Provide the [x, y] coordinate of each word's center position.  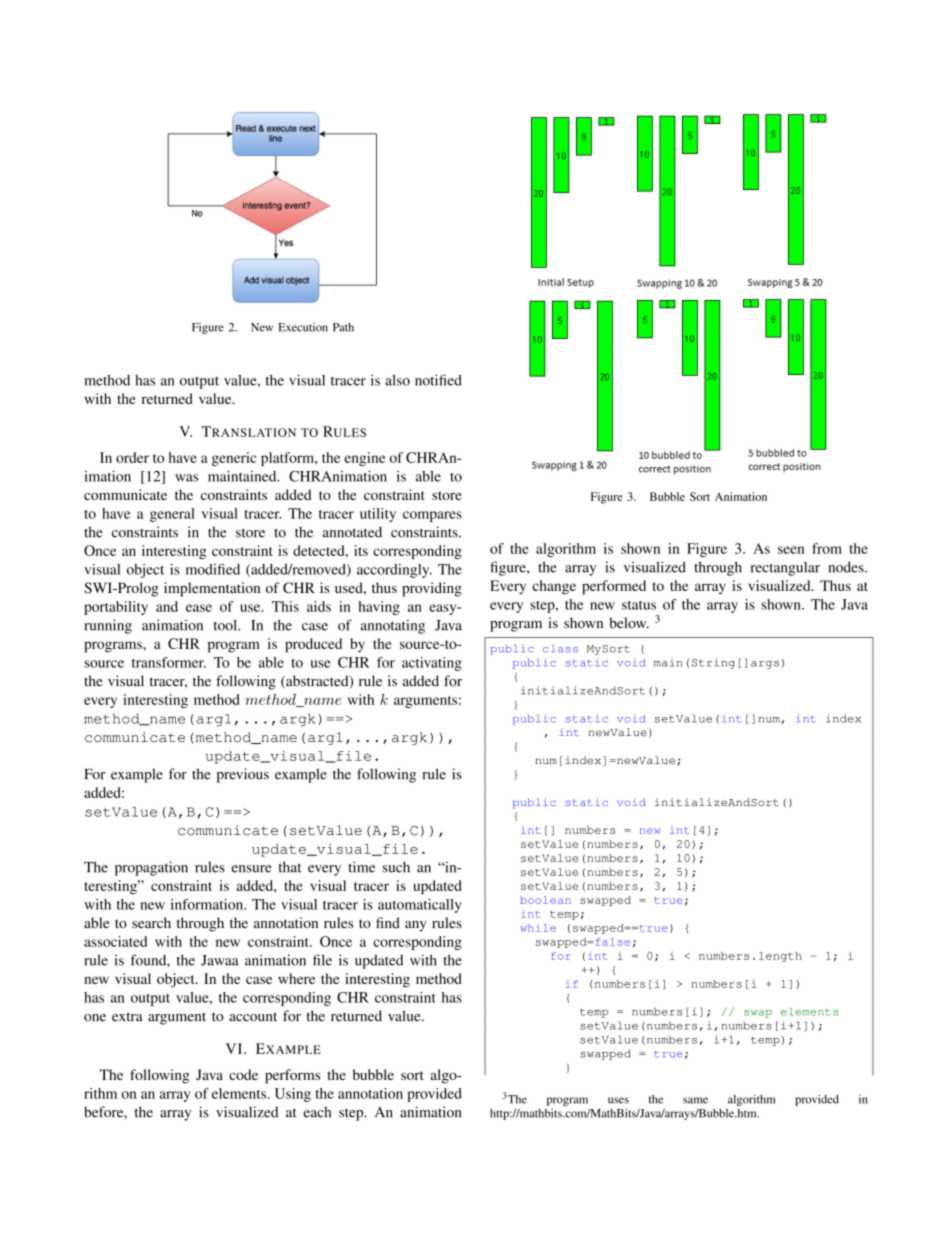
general [172, 515]
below [629, 623]
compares [432, 516]
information [208, 904]
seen [791, 550]
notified [438, 380]
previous [243, 775]
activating [432, 664]
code [243, 1074]
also [397, 380]
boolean [545, 900]
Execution [303, 327]
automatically [420, 906]
